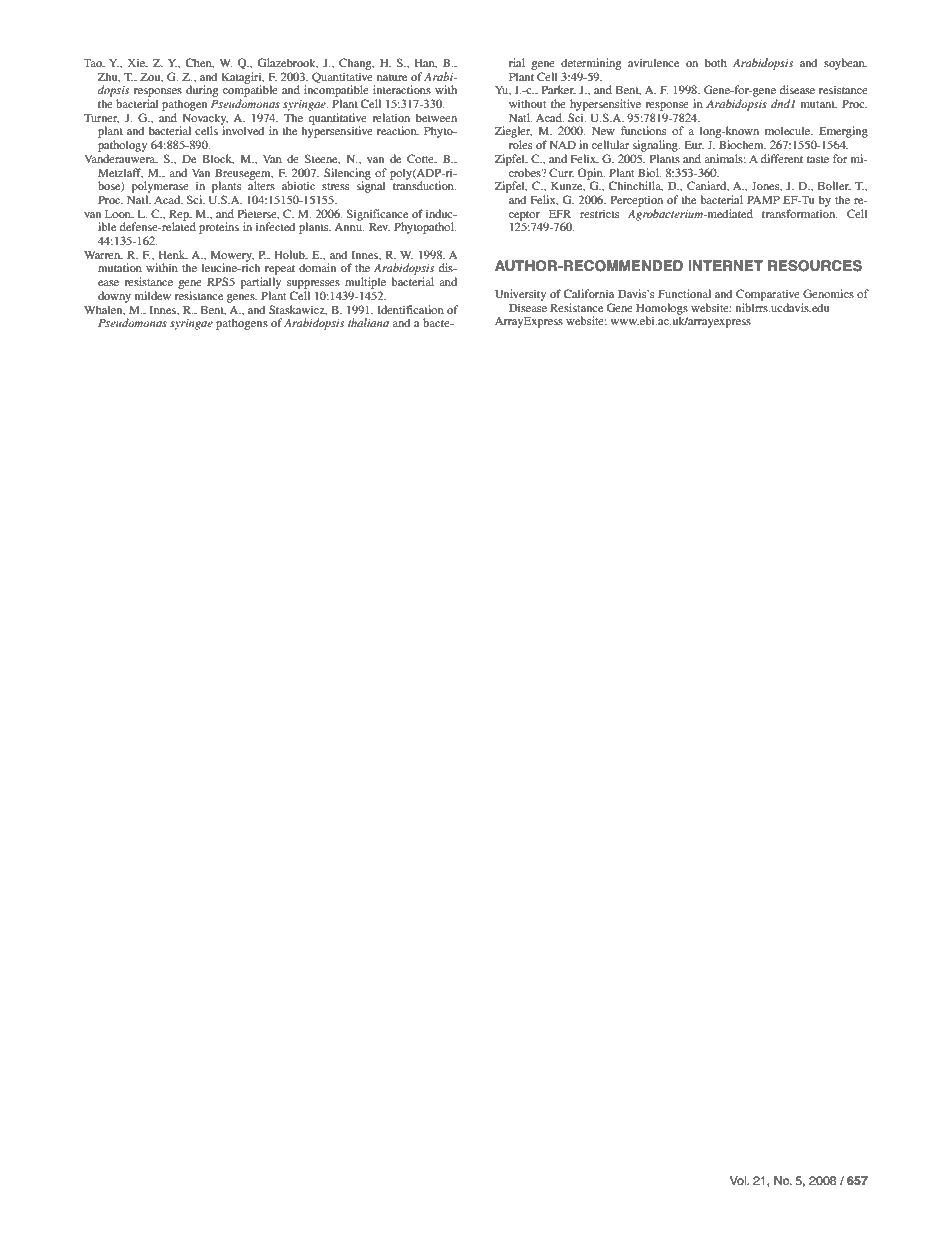  What do you see at coordinates (379, 226) in the image?
I see `Rev` at bounding box center [379, 226].
